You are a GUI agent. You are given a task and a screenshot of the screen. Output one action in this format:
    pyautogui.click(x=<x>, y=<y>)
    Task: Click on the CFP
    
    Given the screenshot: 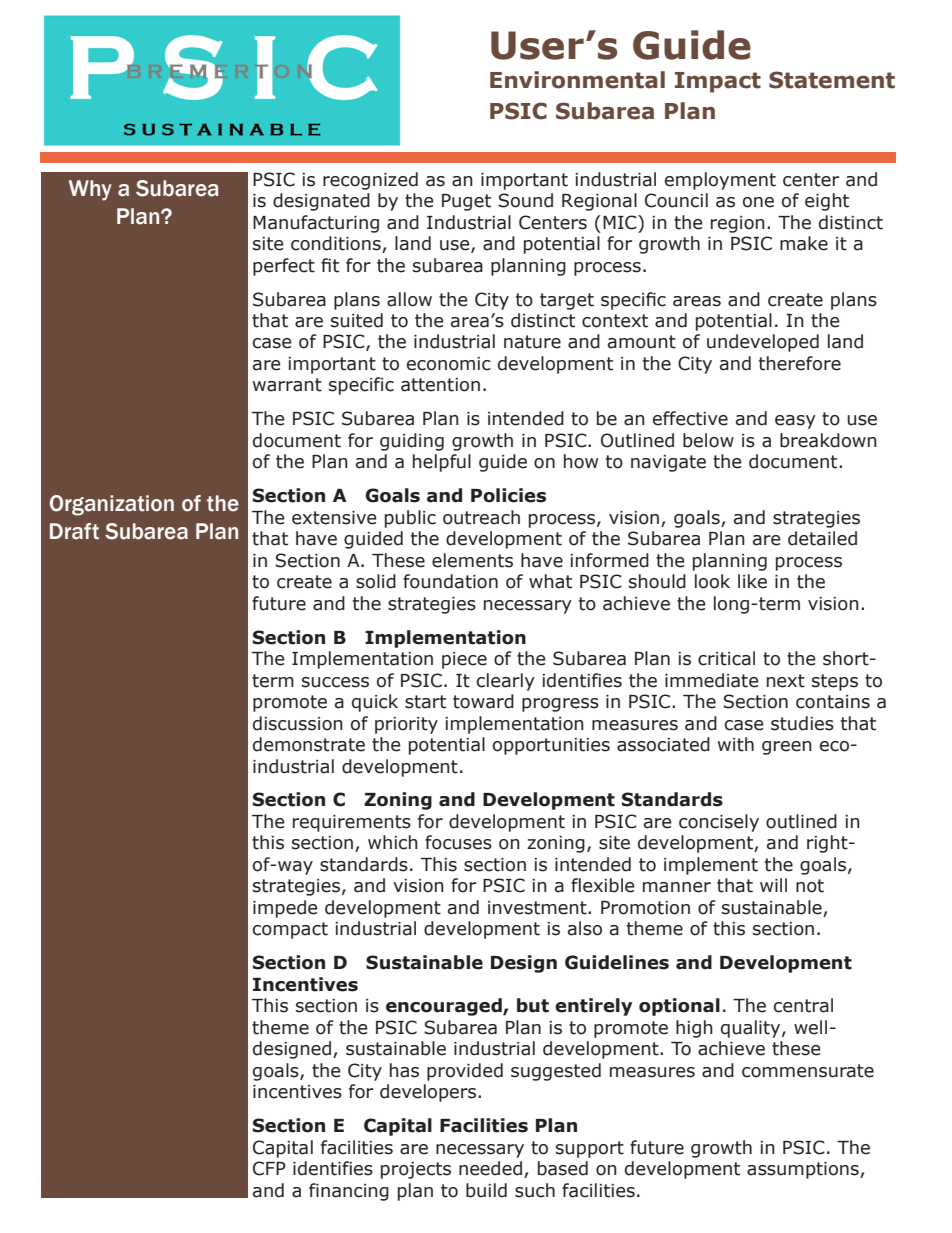 What is the action you would take?
    pyautogui.click(x=269, y=1168)
